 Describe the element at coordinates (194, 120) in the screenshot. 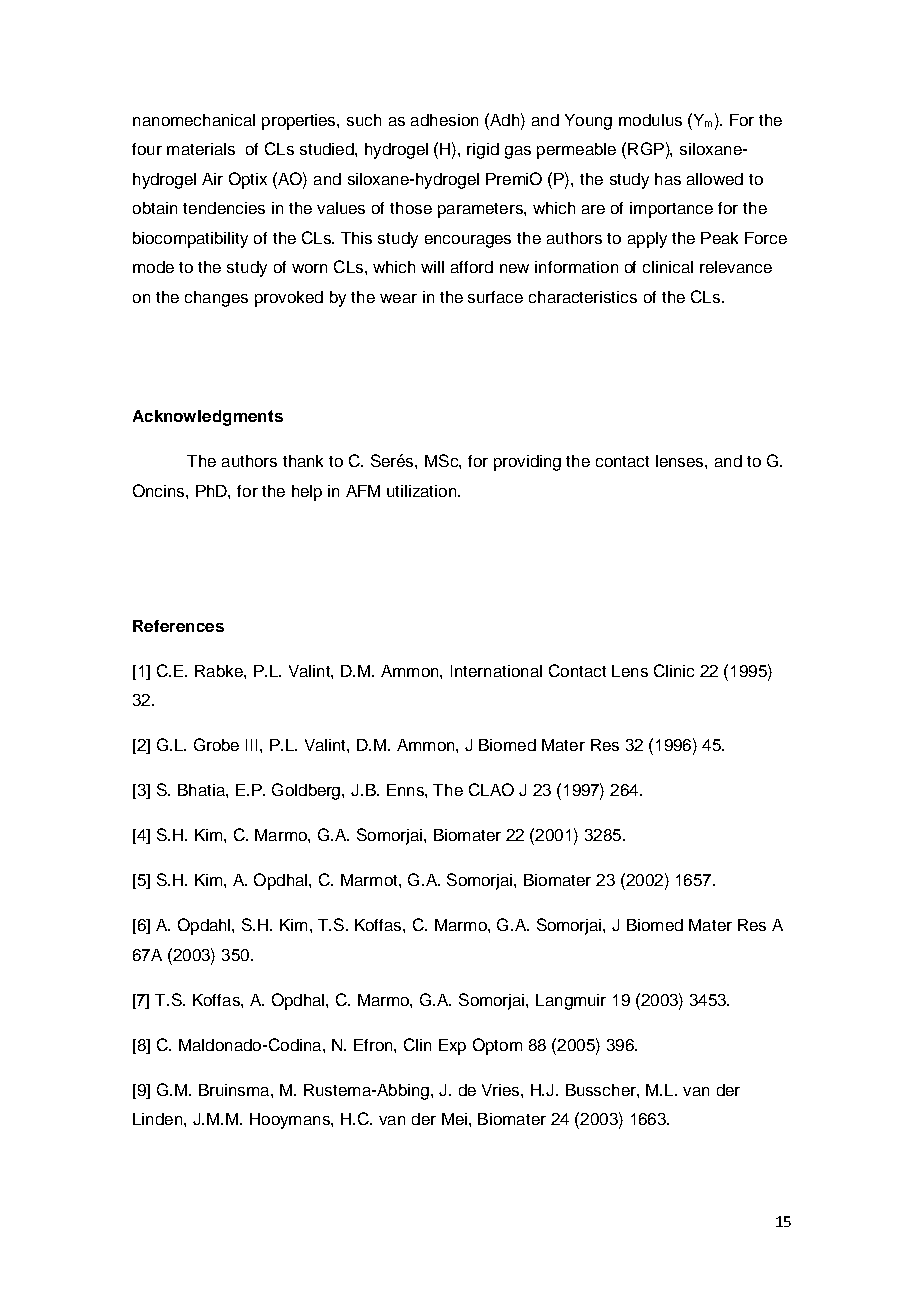

I see `nanomechanical` at that location.
